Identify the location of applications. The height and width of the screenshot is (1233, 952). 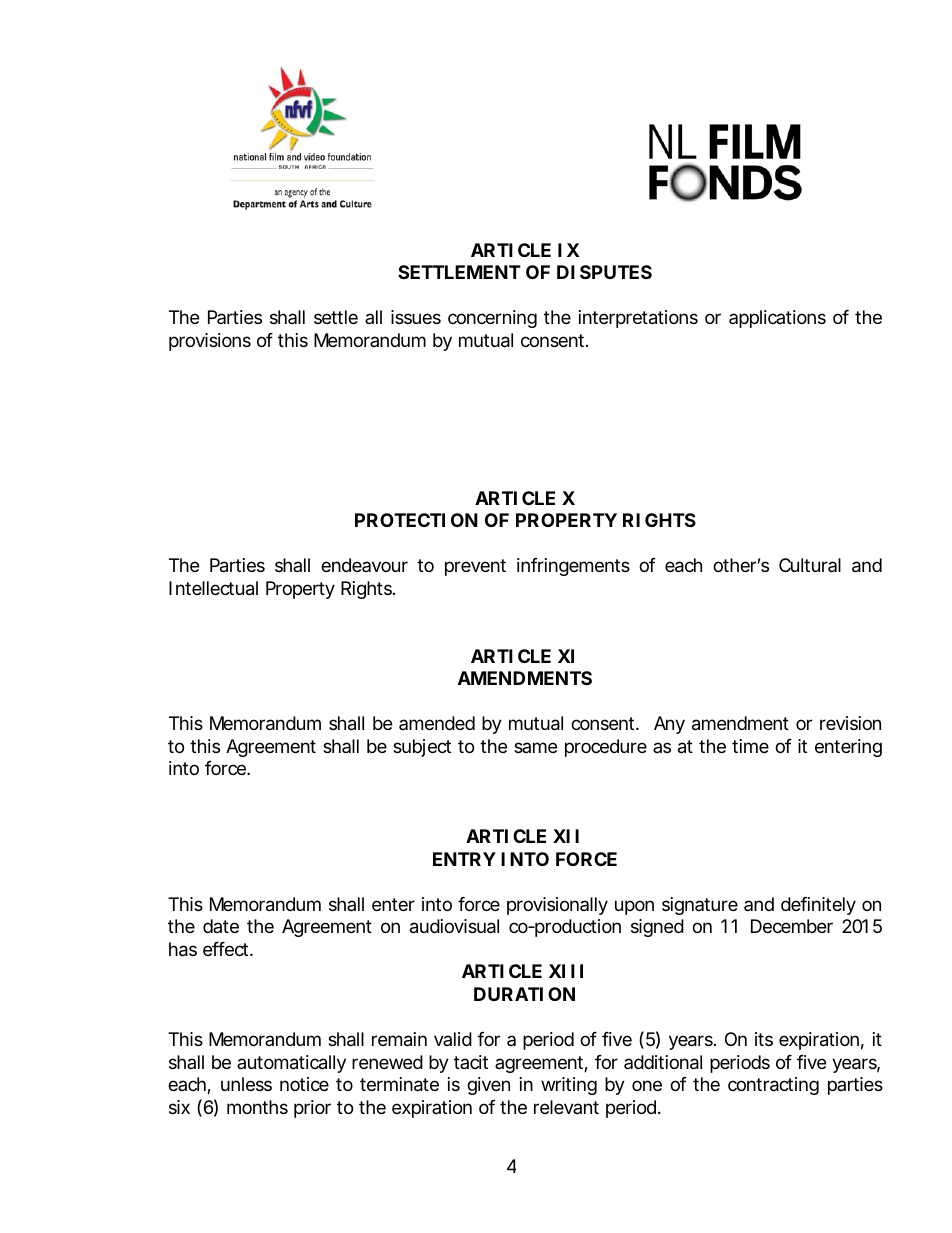
(777, 319).
